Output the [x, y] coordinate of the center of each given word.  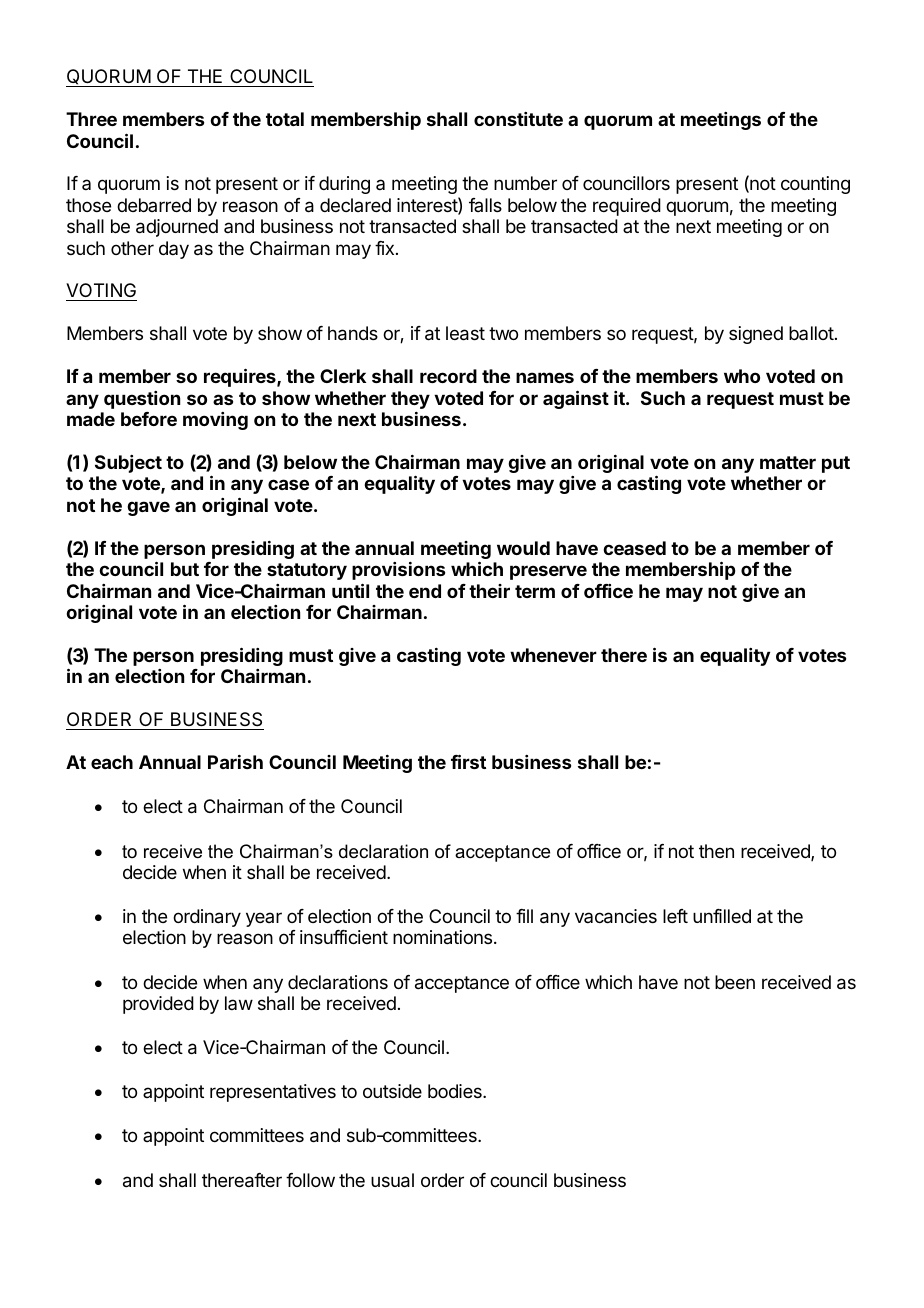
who [742, 376]
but [185, 569]
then [716, 851]
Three [91, 119]
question [142, 400]
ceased [634, 548]
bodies [456, 1091]
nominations [444, 937]
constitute [518, 119]
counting [815, 185]
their [489, 591]
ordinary [207, 918]
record [448, 376]
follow [310, 1180]
